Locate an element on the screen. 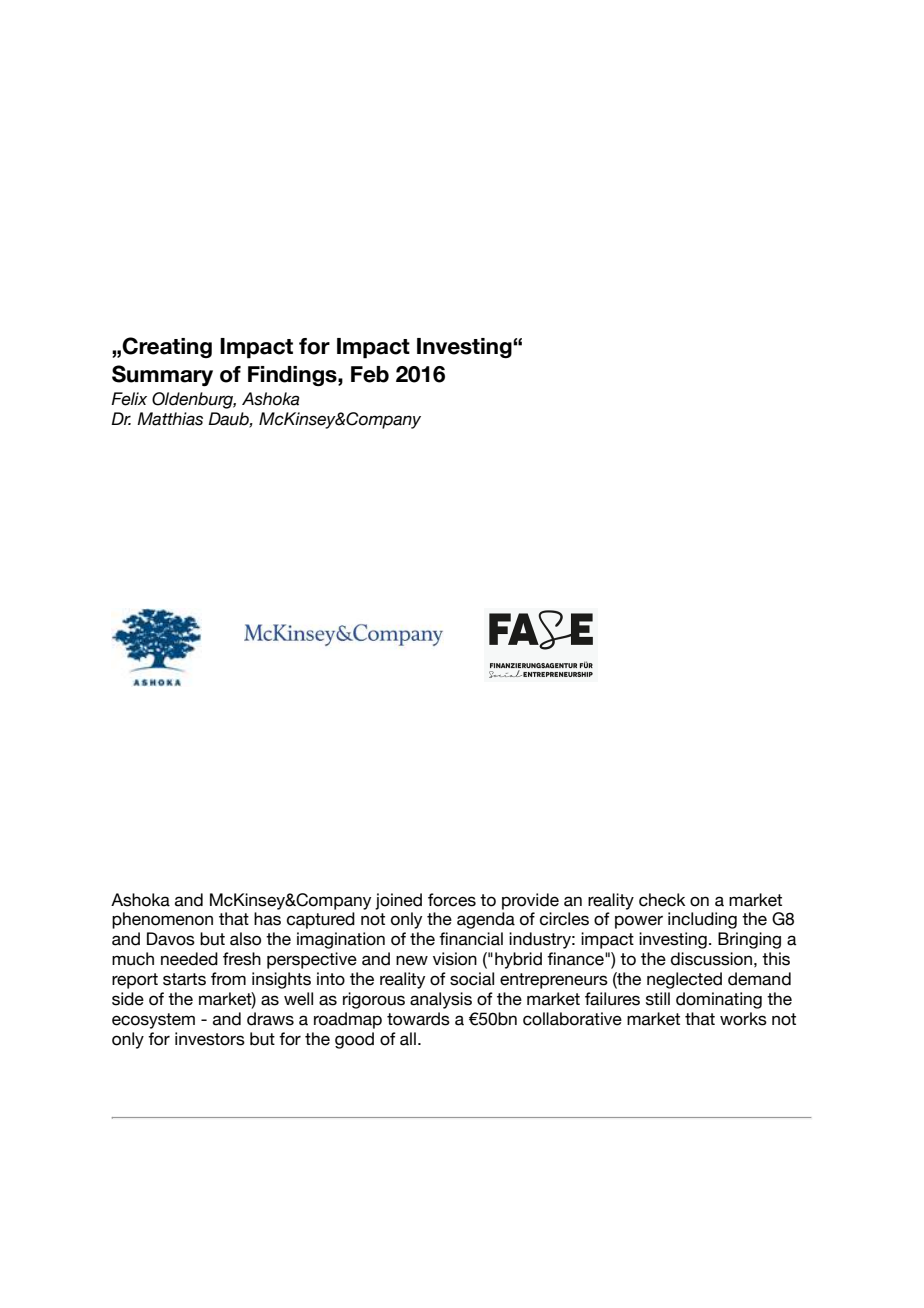 This screenshot has height=1308, width=924. Feb is located at coordinates (370, 374).
